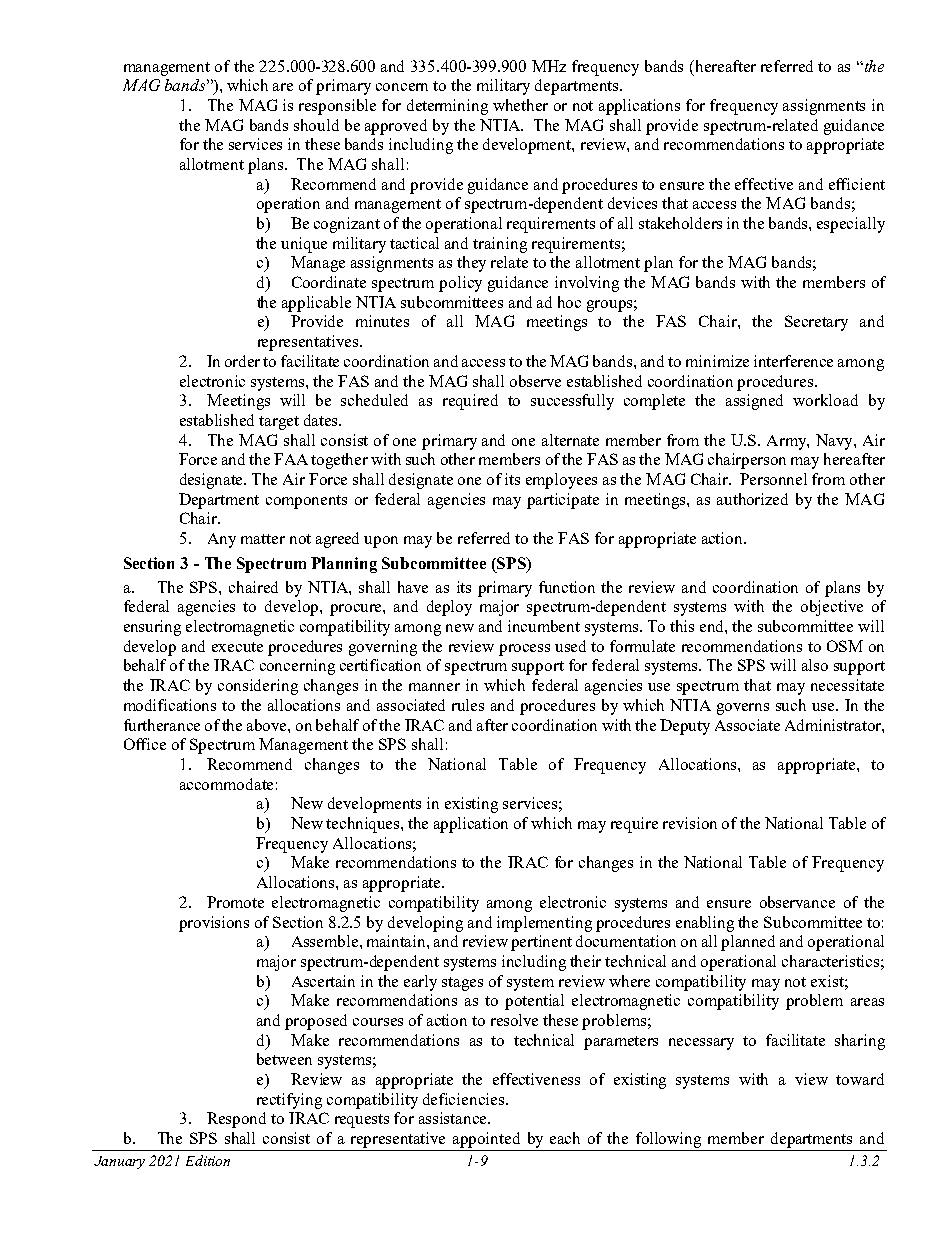 This document has height=1233, width=952. Describe the element at coordinates (236, 1120) in the document. I see `Respond` at that location.
